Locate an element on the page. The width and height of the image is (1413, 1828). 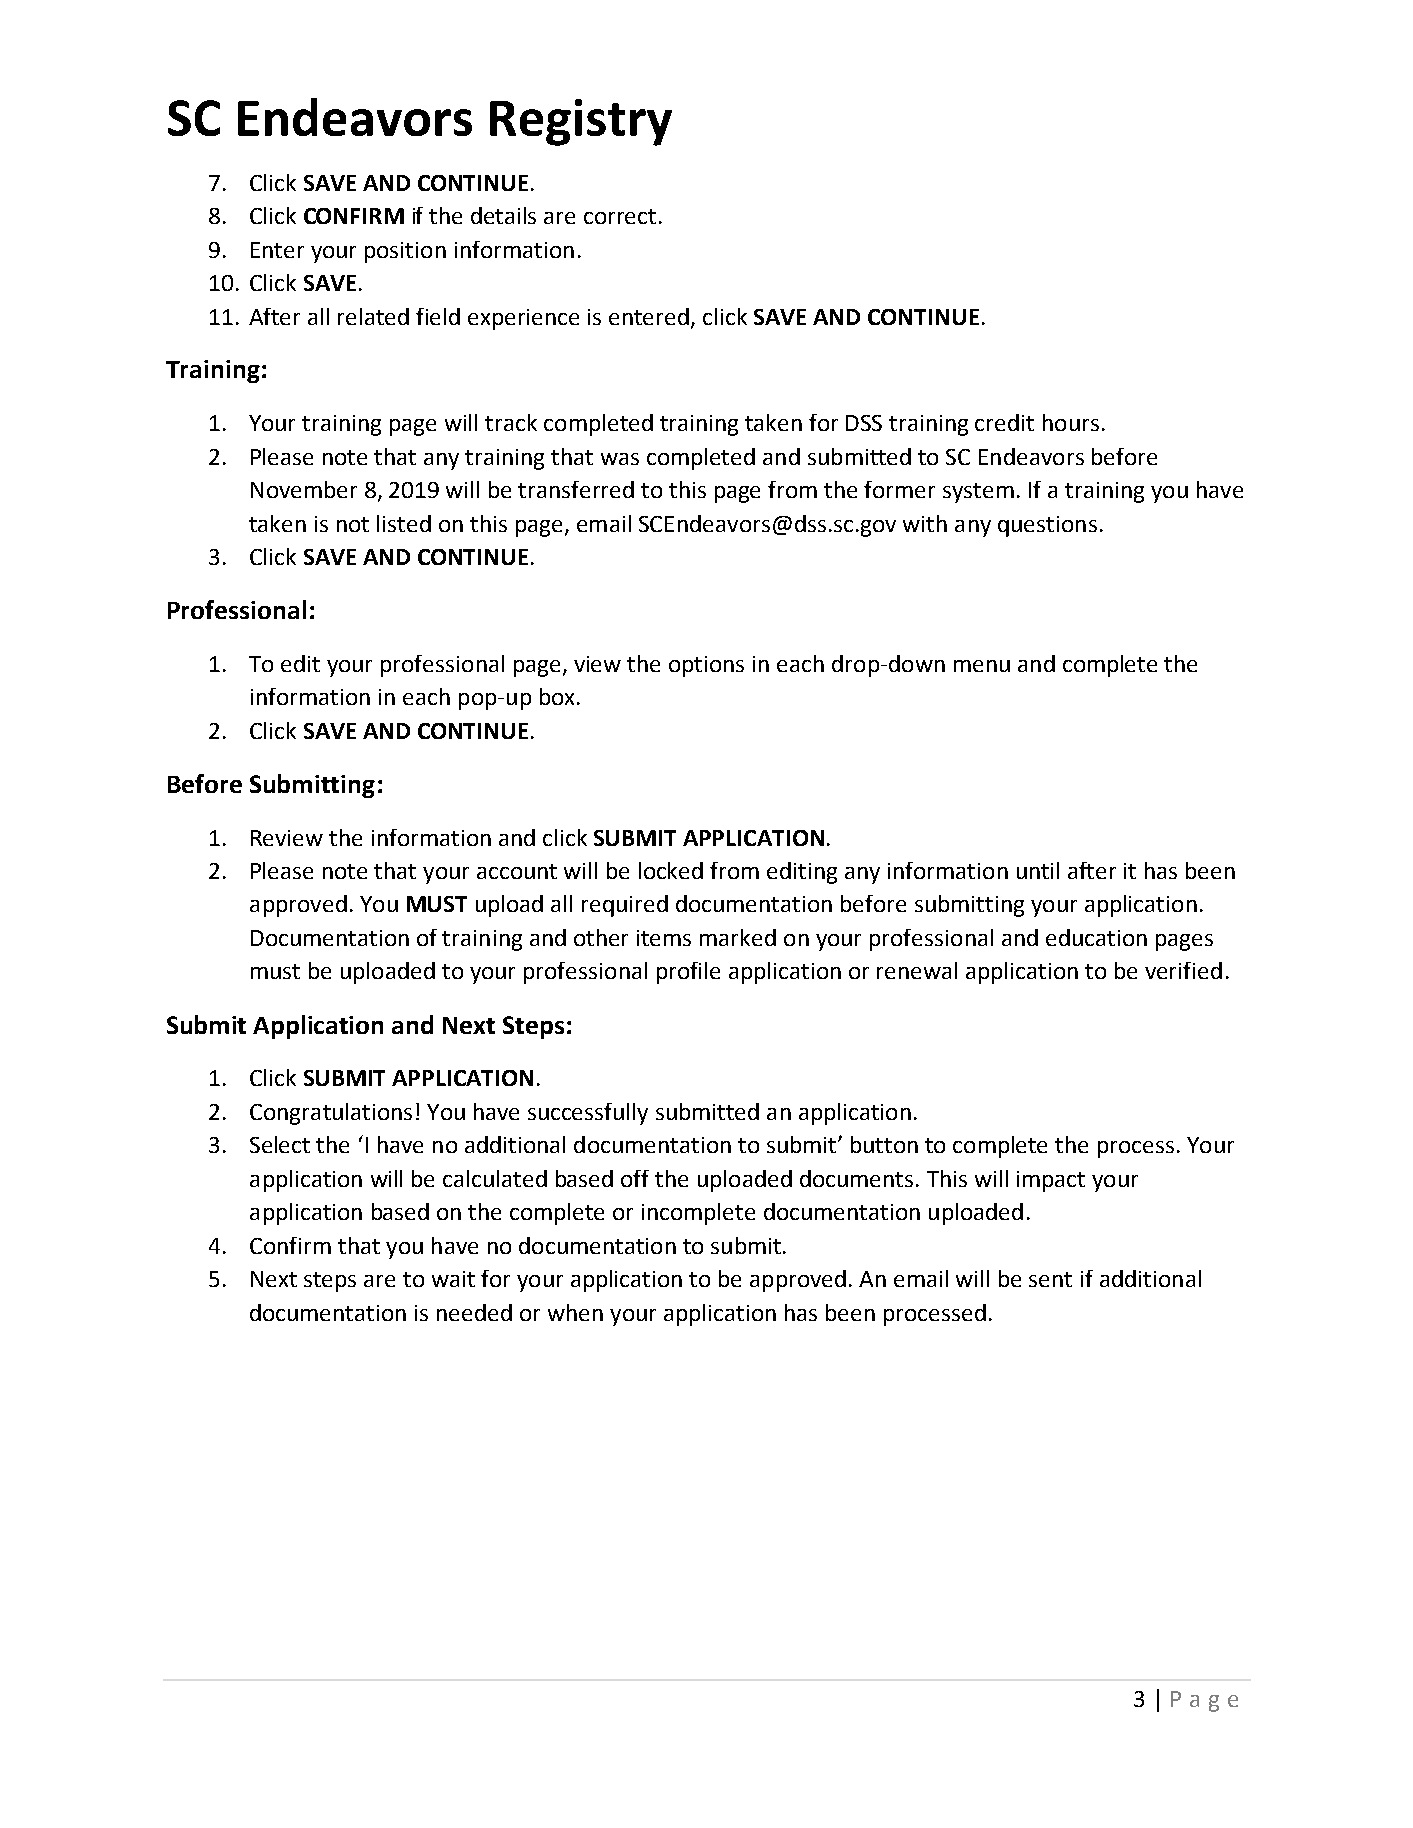
hours is located at coordinates (1071, 422).
